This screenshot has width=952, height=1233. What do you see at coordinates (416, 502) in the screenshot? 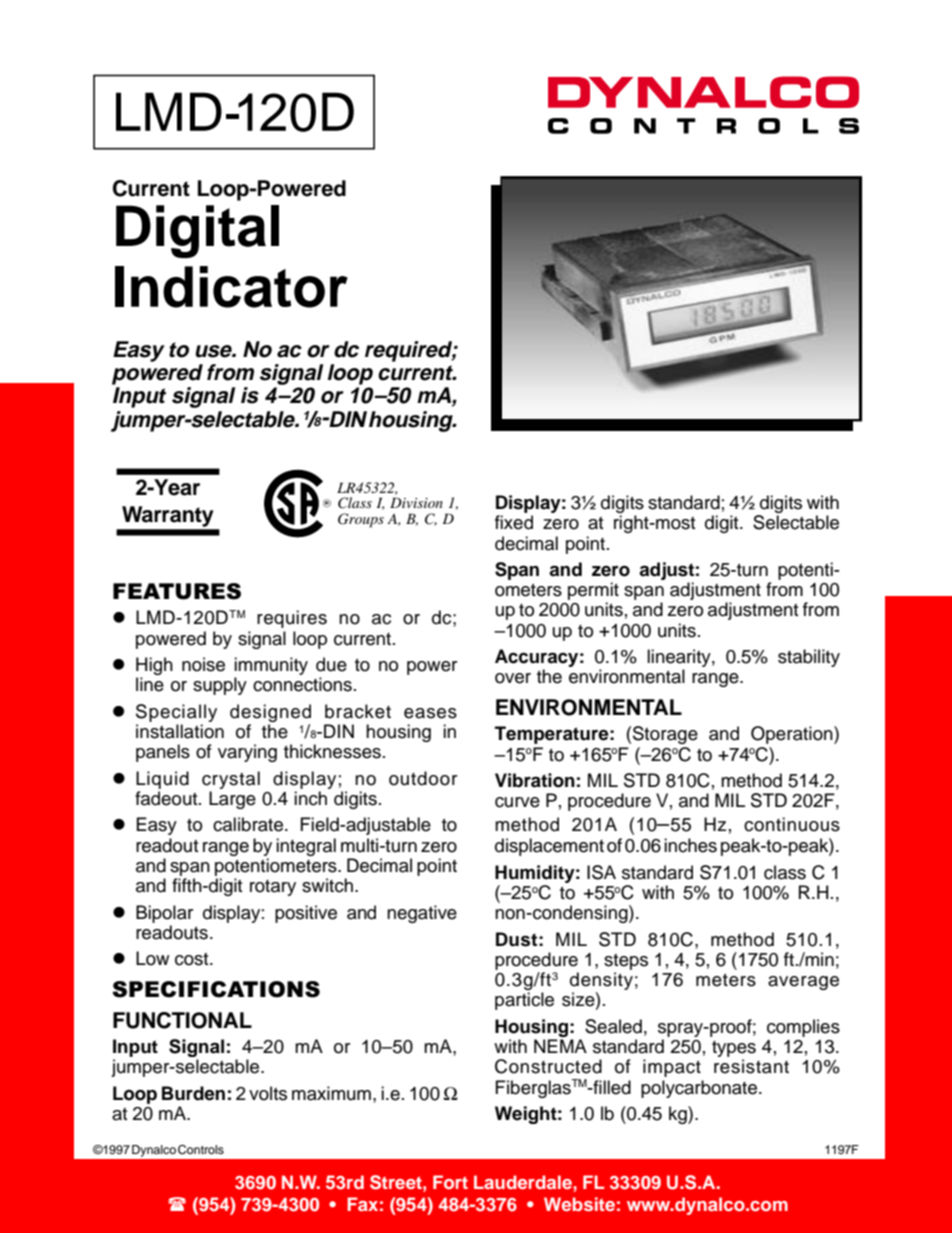
I see `Division` at bounding box center [416, 502].
